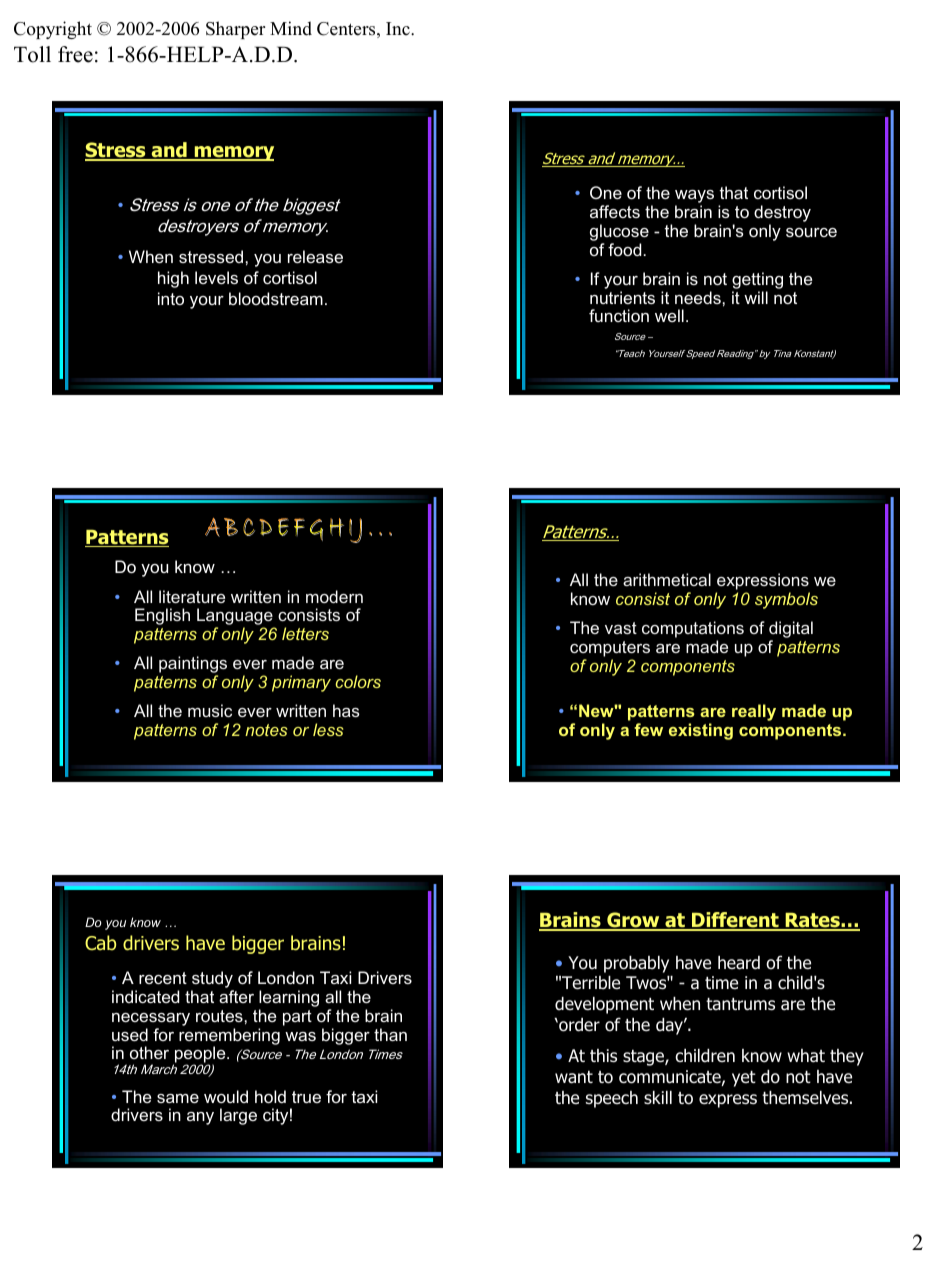 The width and height of the image is (952, 1270). Describe the element at coordinates (744, 1079) in the image. I see `yet` at that location.
